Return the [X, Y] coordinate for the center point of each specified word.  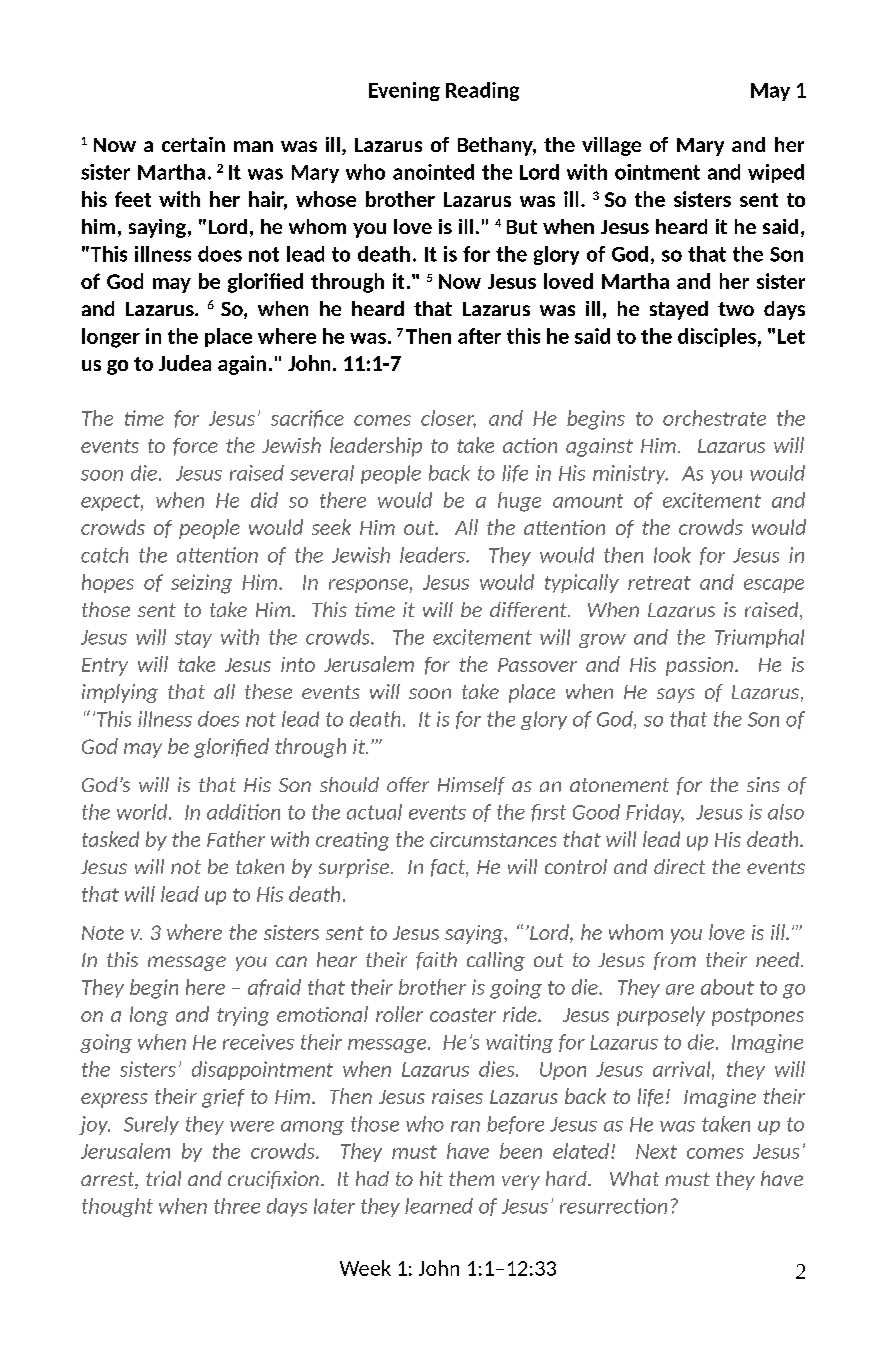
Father [236, 839]
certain [193, 144]
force [195, 447]
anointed [433, 172]
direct [679, 866]
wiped [776, 173]
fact [449, 868]
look [672, 555]
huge [519, 502]
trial [163, 1178]
